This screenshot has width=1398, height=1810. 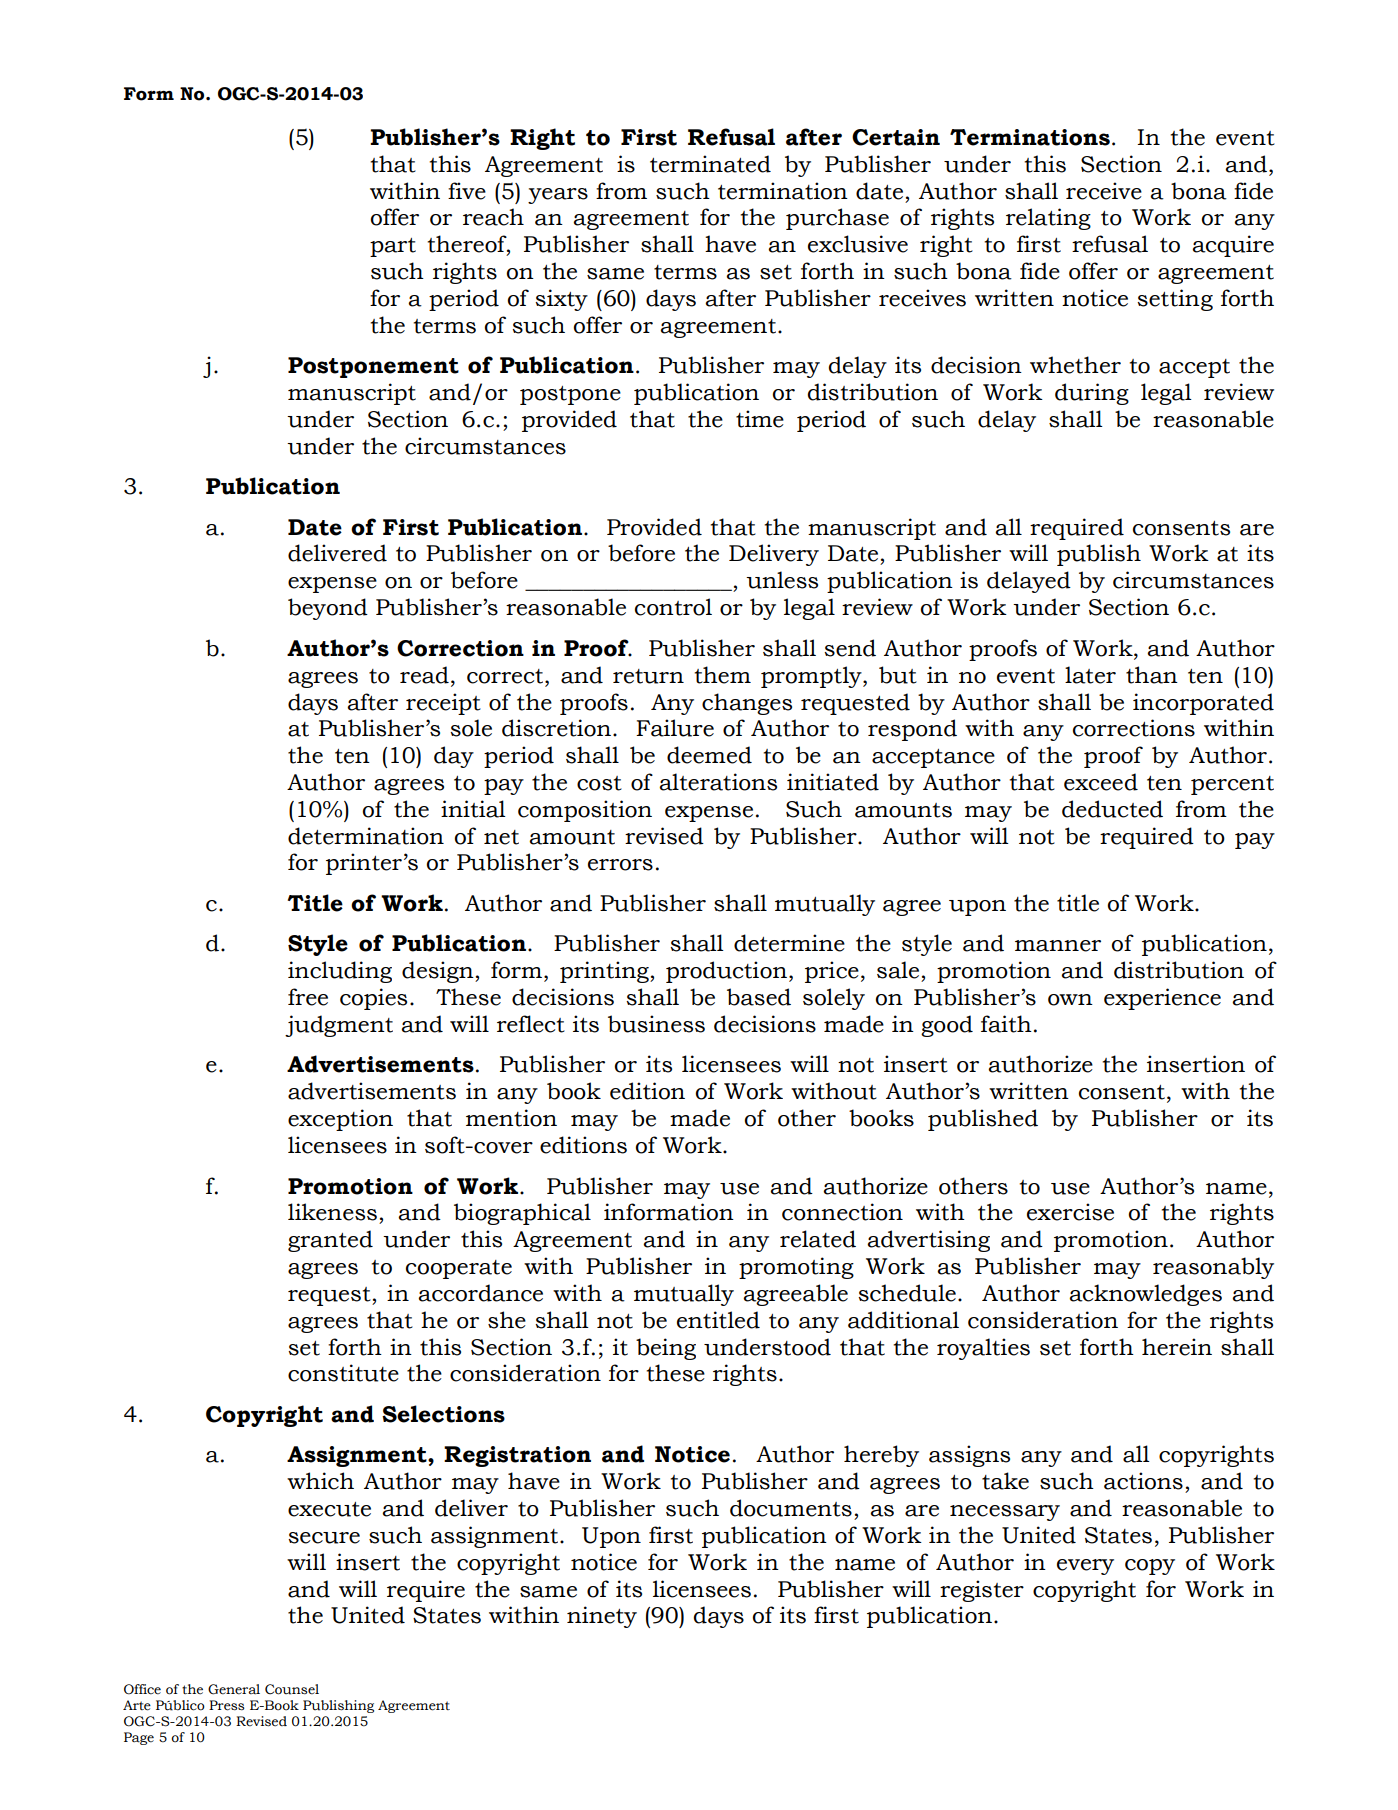 I want to click on production, so click(x=726, y=972).
